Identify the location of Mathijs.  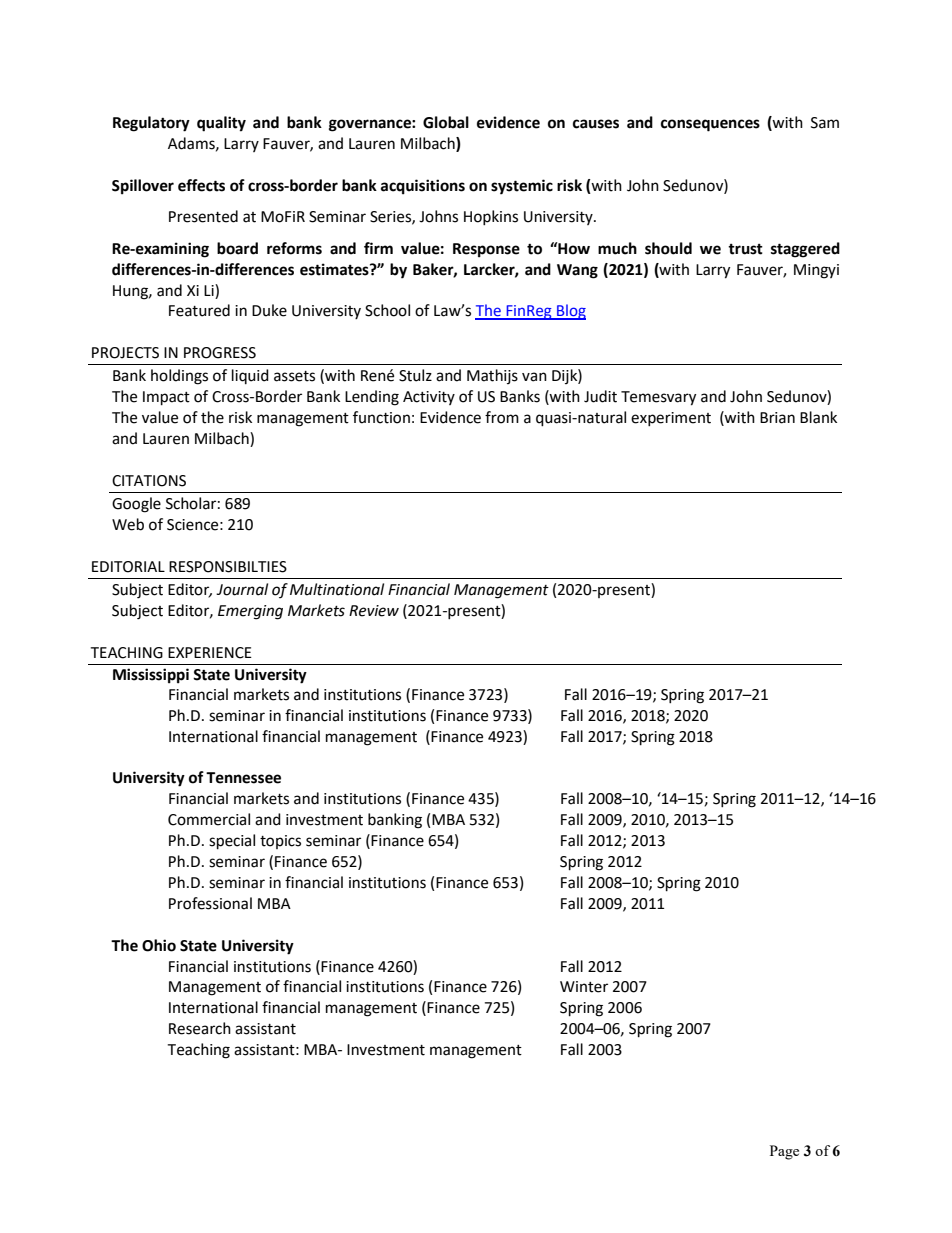
(492, 376).
